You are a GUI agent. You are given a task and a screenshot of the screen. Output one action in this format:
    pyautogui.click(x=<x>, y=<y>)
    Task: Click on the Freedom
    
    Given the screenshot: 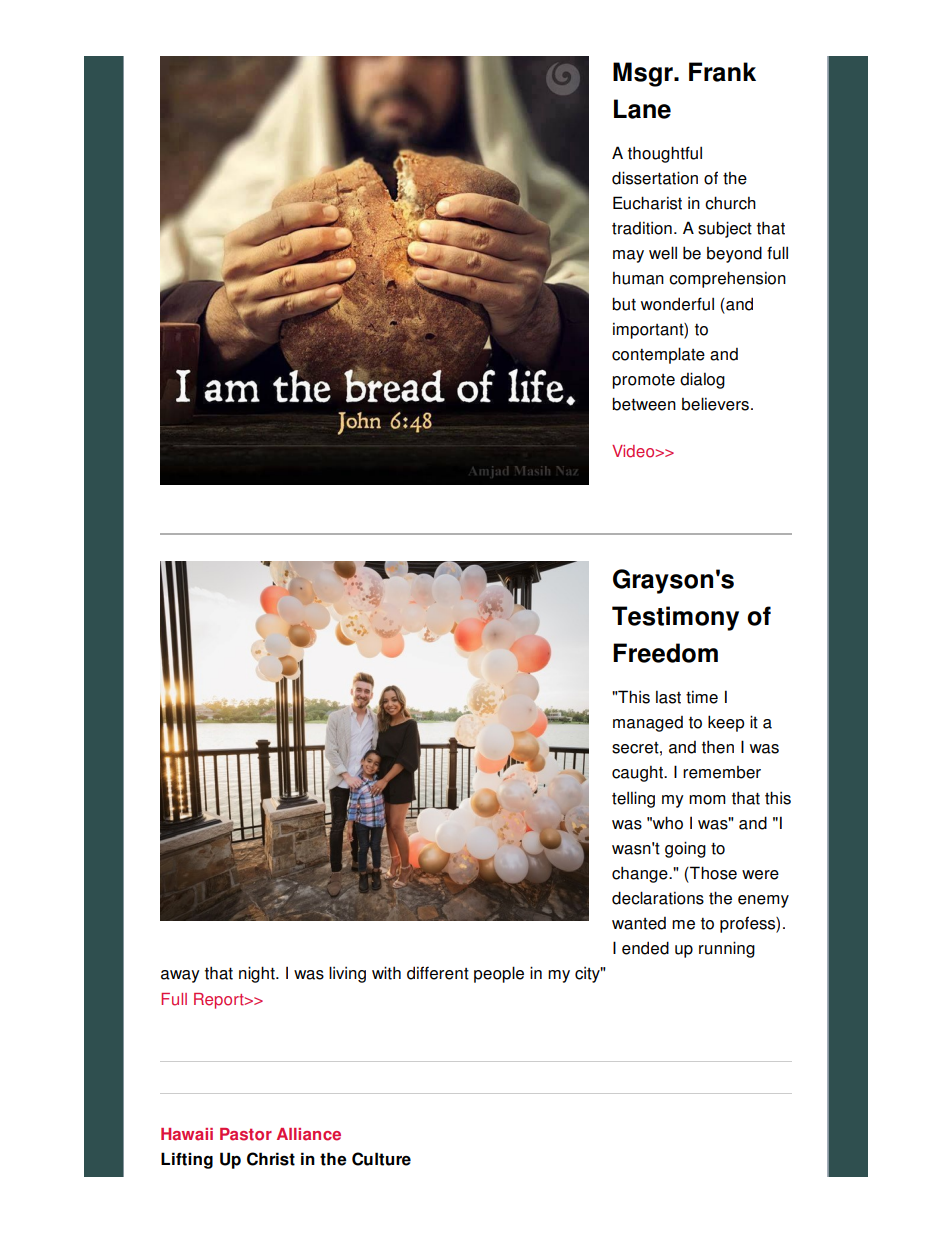 What is the action you would take?
    pyautogui.click(x=665, y=653)
